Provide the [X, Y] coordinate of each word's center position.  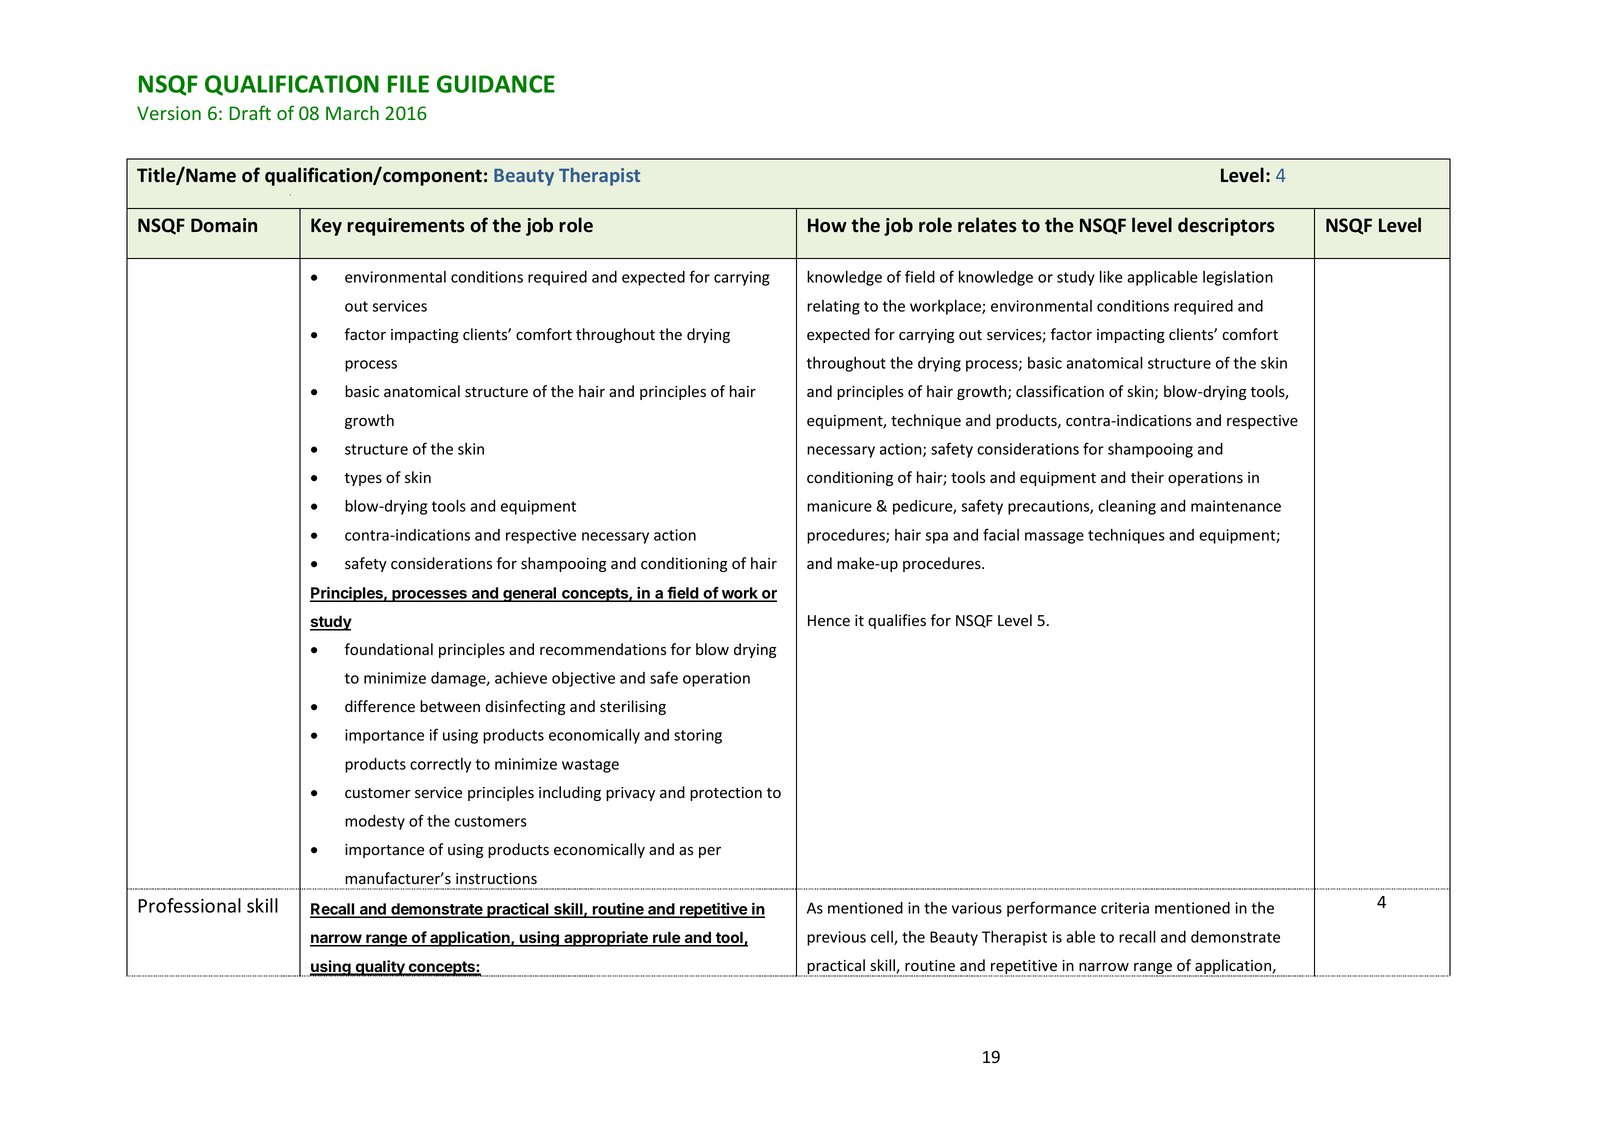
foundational [389, 649]
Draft [250, 112]
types [363, 479]
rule [666, 938]
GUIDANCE [496, 84]
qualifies [897, 621]
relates [987, 225]
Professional [189, 905]
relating [833, 307]
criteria [1125, 908]
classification [1060, 391]
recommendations [603, 649]
